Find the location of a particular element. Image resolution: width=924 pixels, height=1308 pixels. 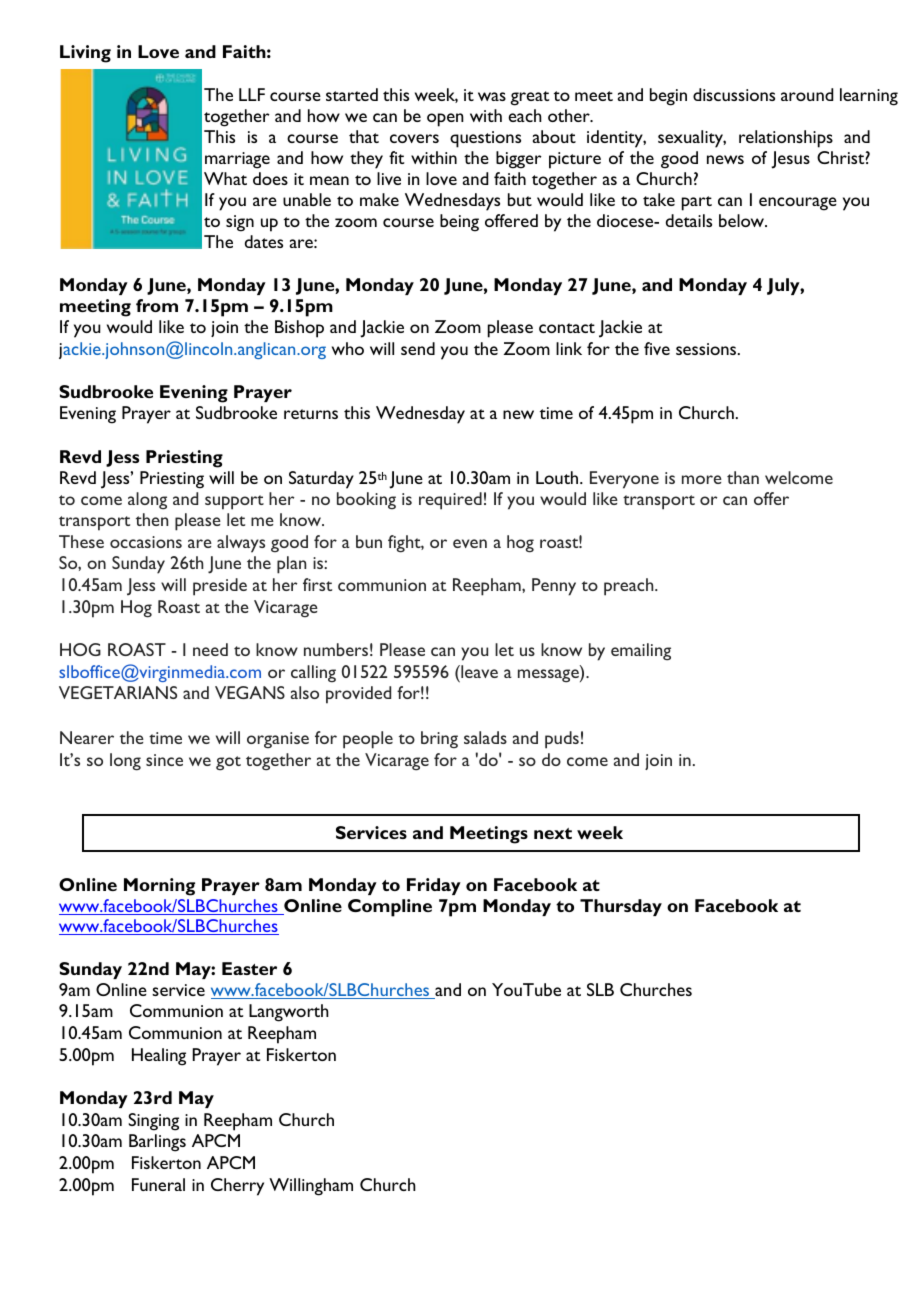

required is located at coordinates (450, 501).
